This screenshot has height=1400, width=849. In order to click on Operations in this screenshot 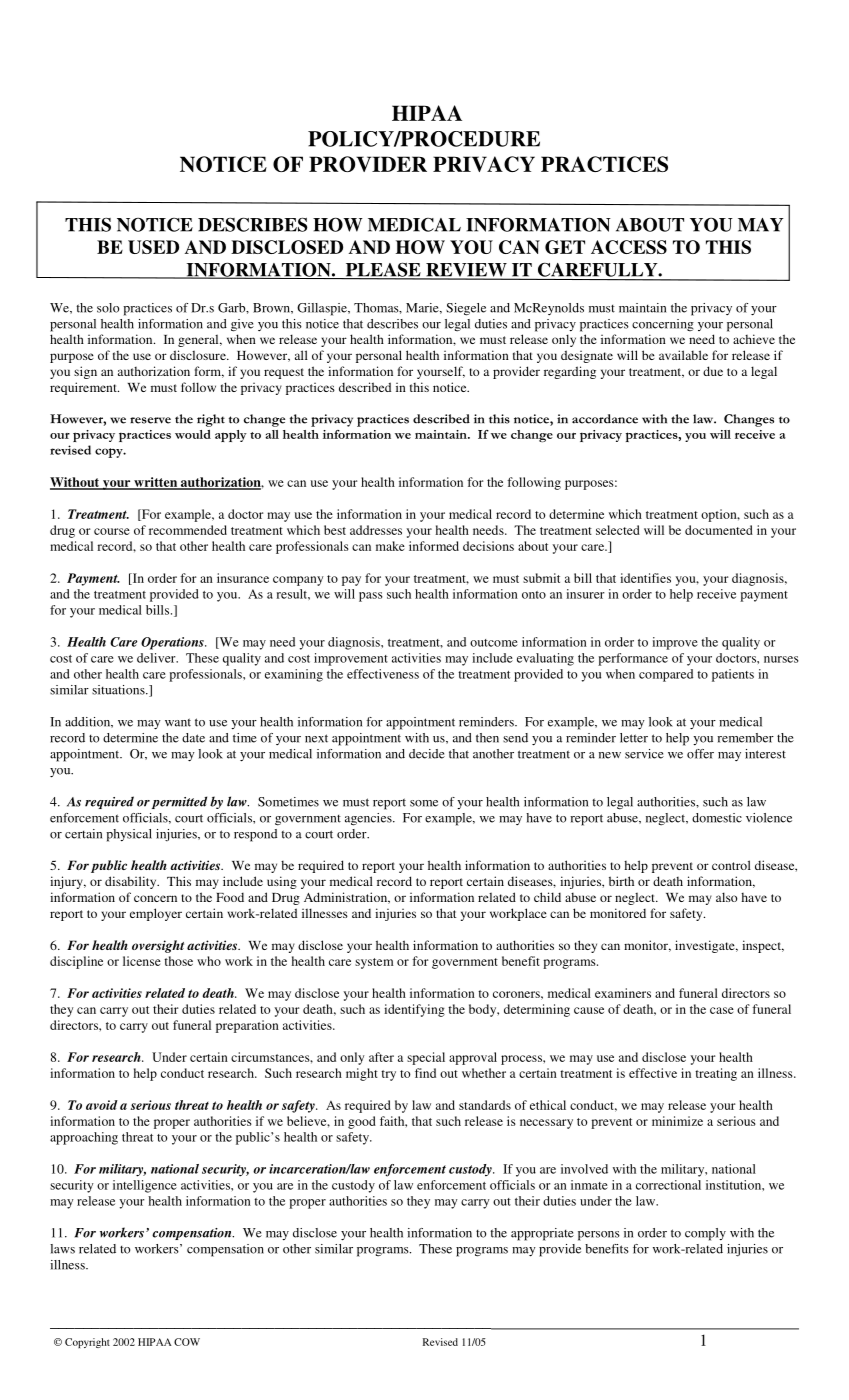, I will do `click(173, 643)`.
